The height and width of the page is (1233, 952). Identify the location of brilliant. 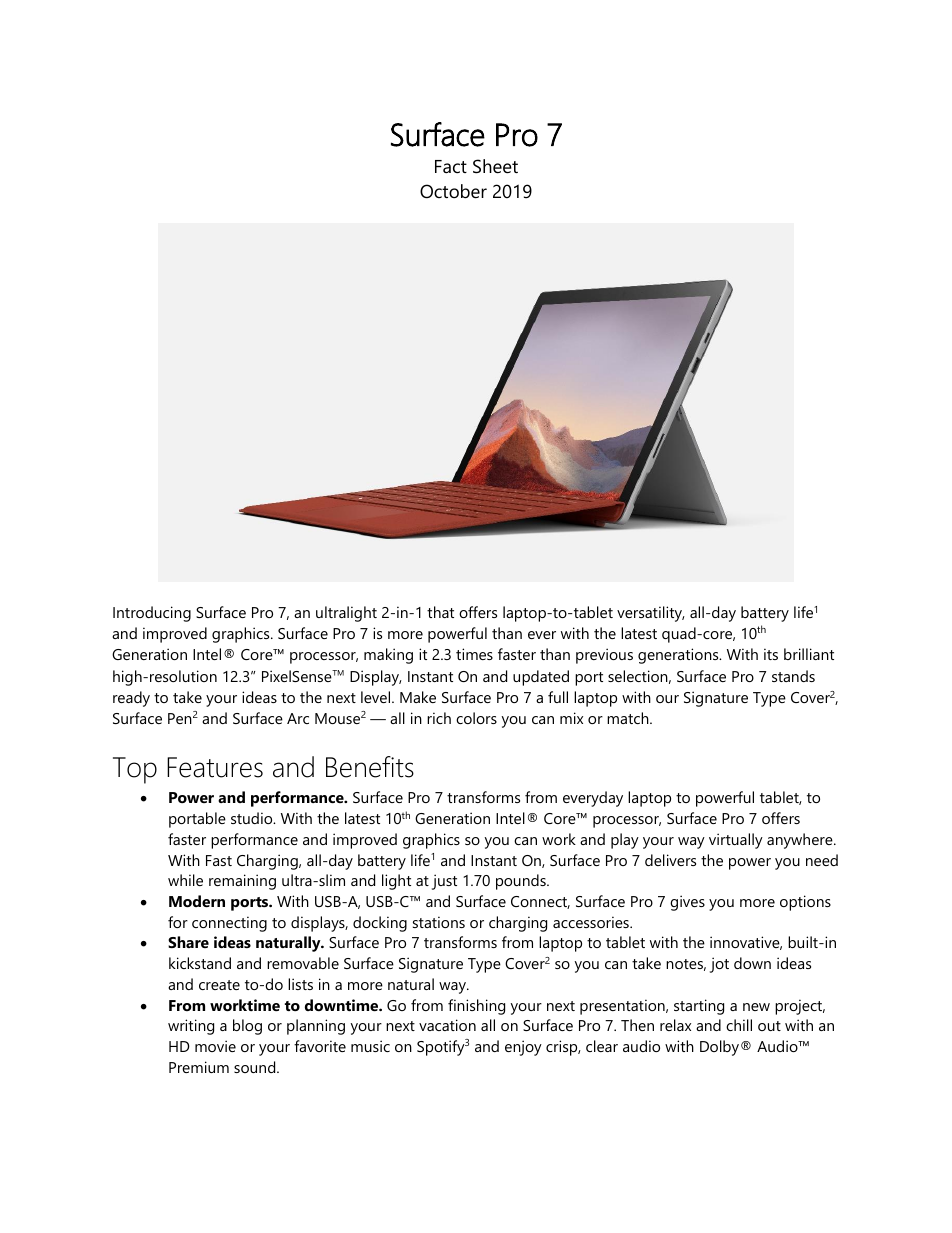
(809, 654).
